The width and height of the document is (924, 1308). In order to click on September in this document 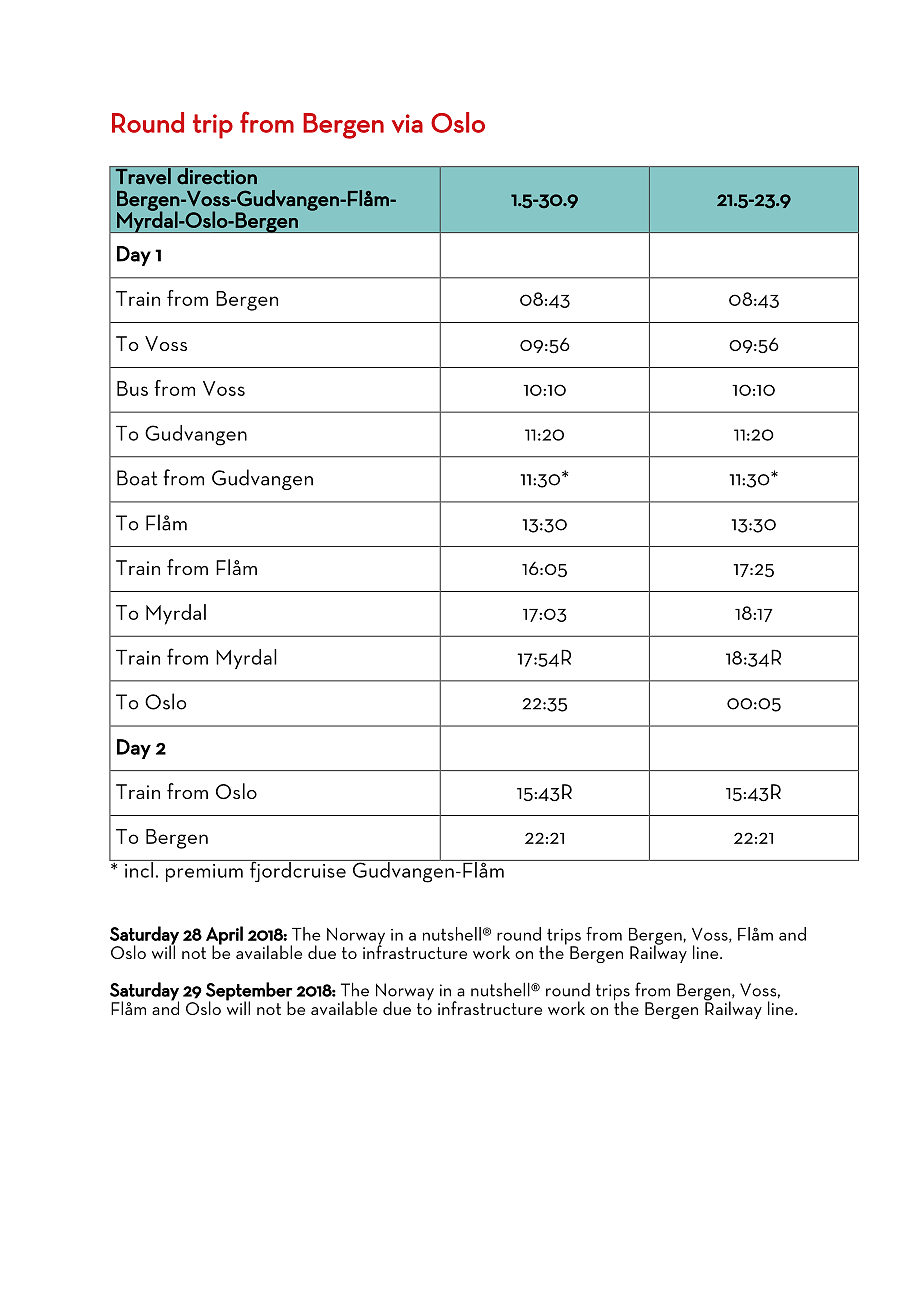, I will do `click(249, 992)`.
